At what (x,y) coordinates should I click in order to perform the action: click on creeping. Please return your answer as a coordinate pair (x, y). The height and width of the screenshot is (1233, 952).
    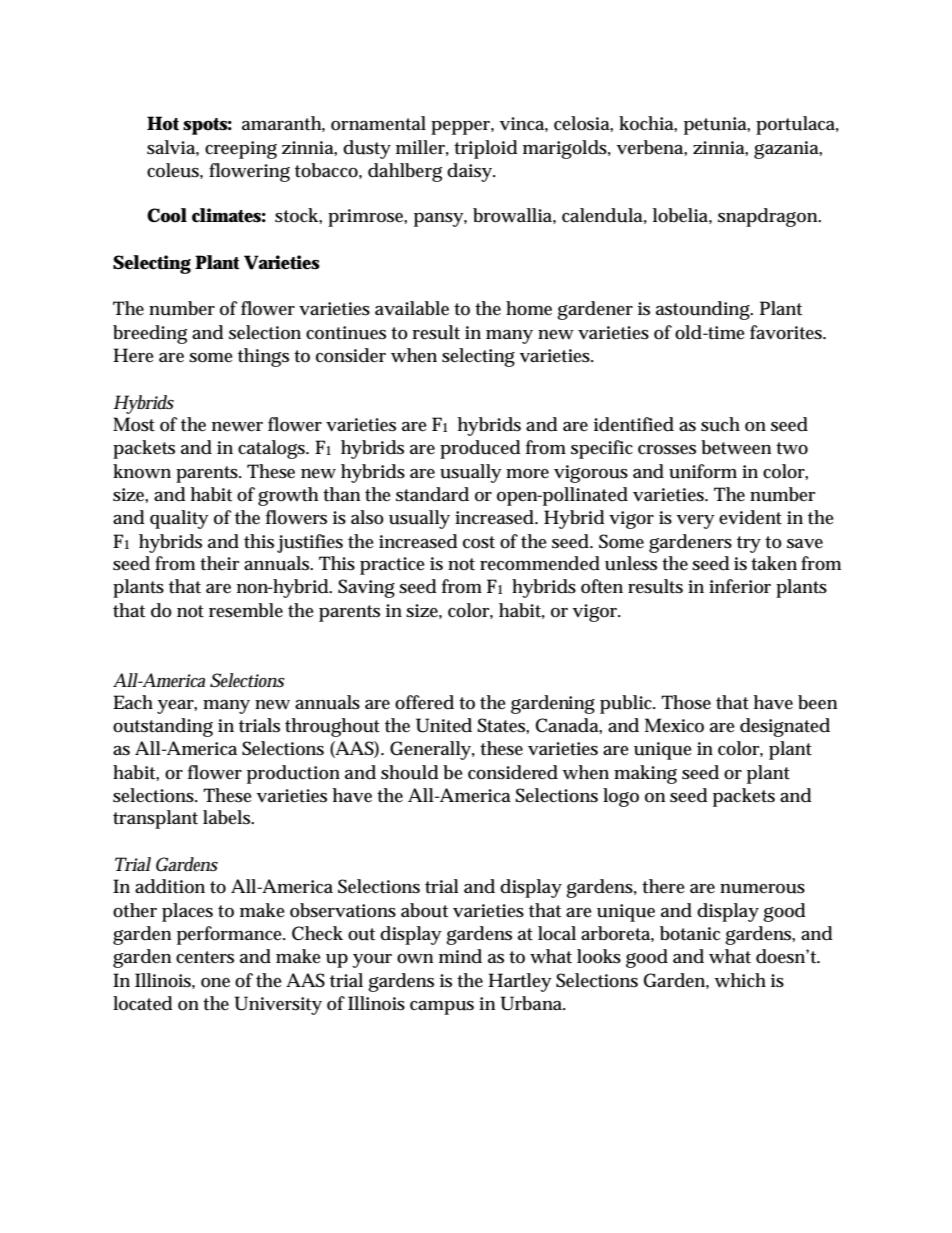
    Looking at the image, I should click on (241, 150).
